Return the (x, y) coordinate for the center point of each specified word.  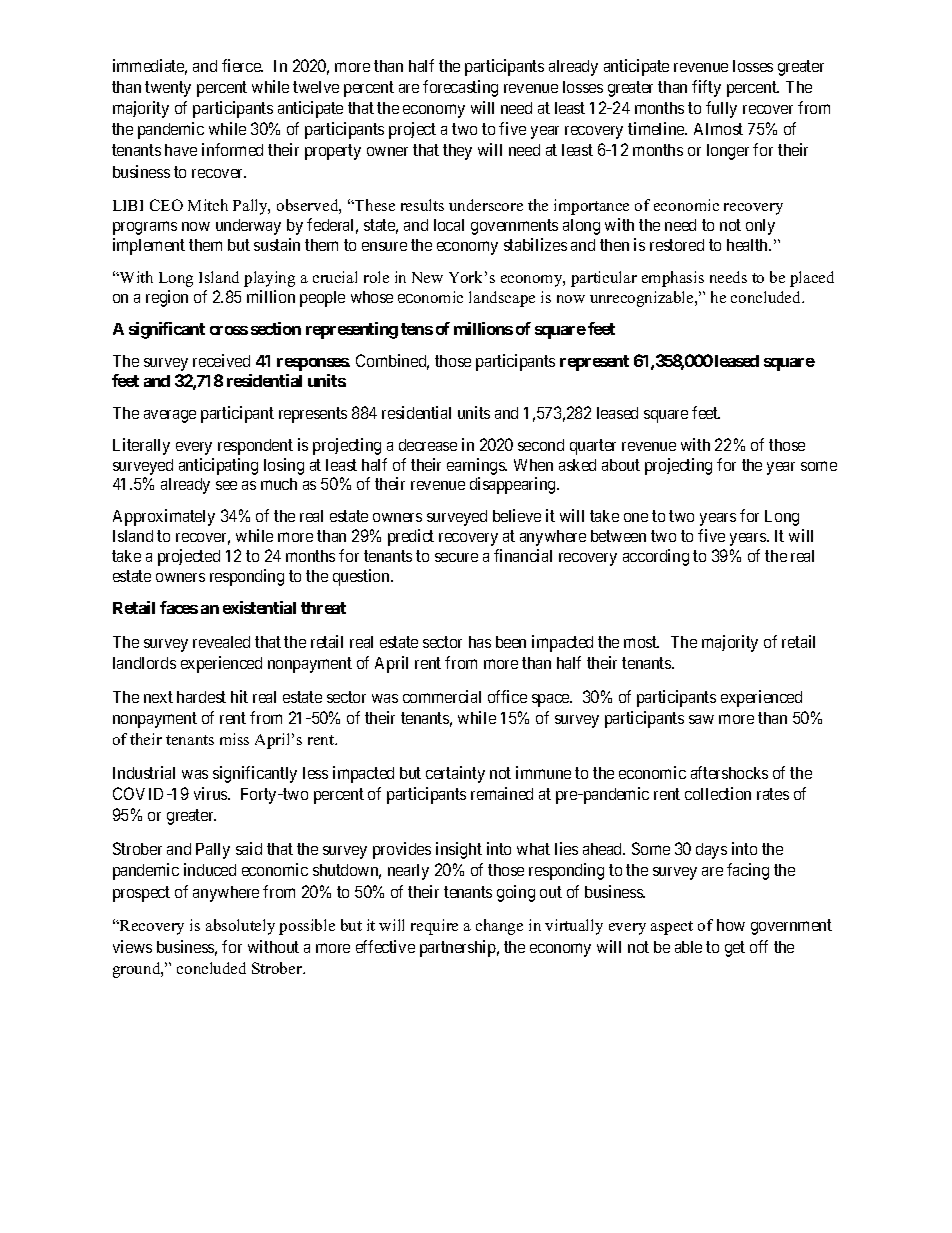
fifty (706, 88)
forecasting (460, 88)
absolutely (240, 927)
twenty (168, 89)
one (636, 517)
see (226, 485)
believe (517, 515)
